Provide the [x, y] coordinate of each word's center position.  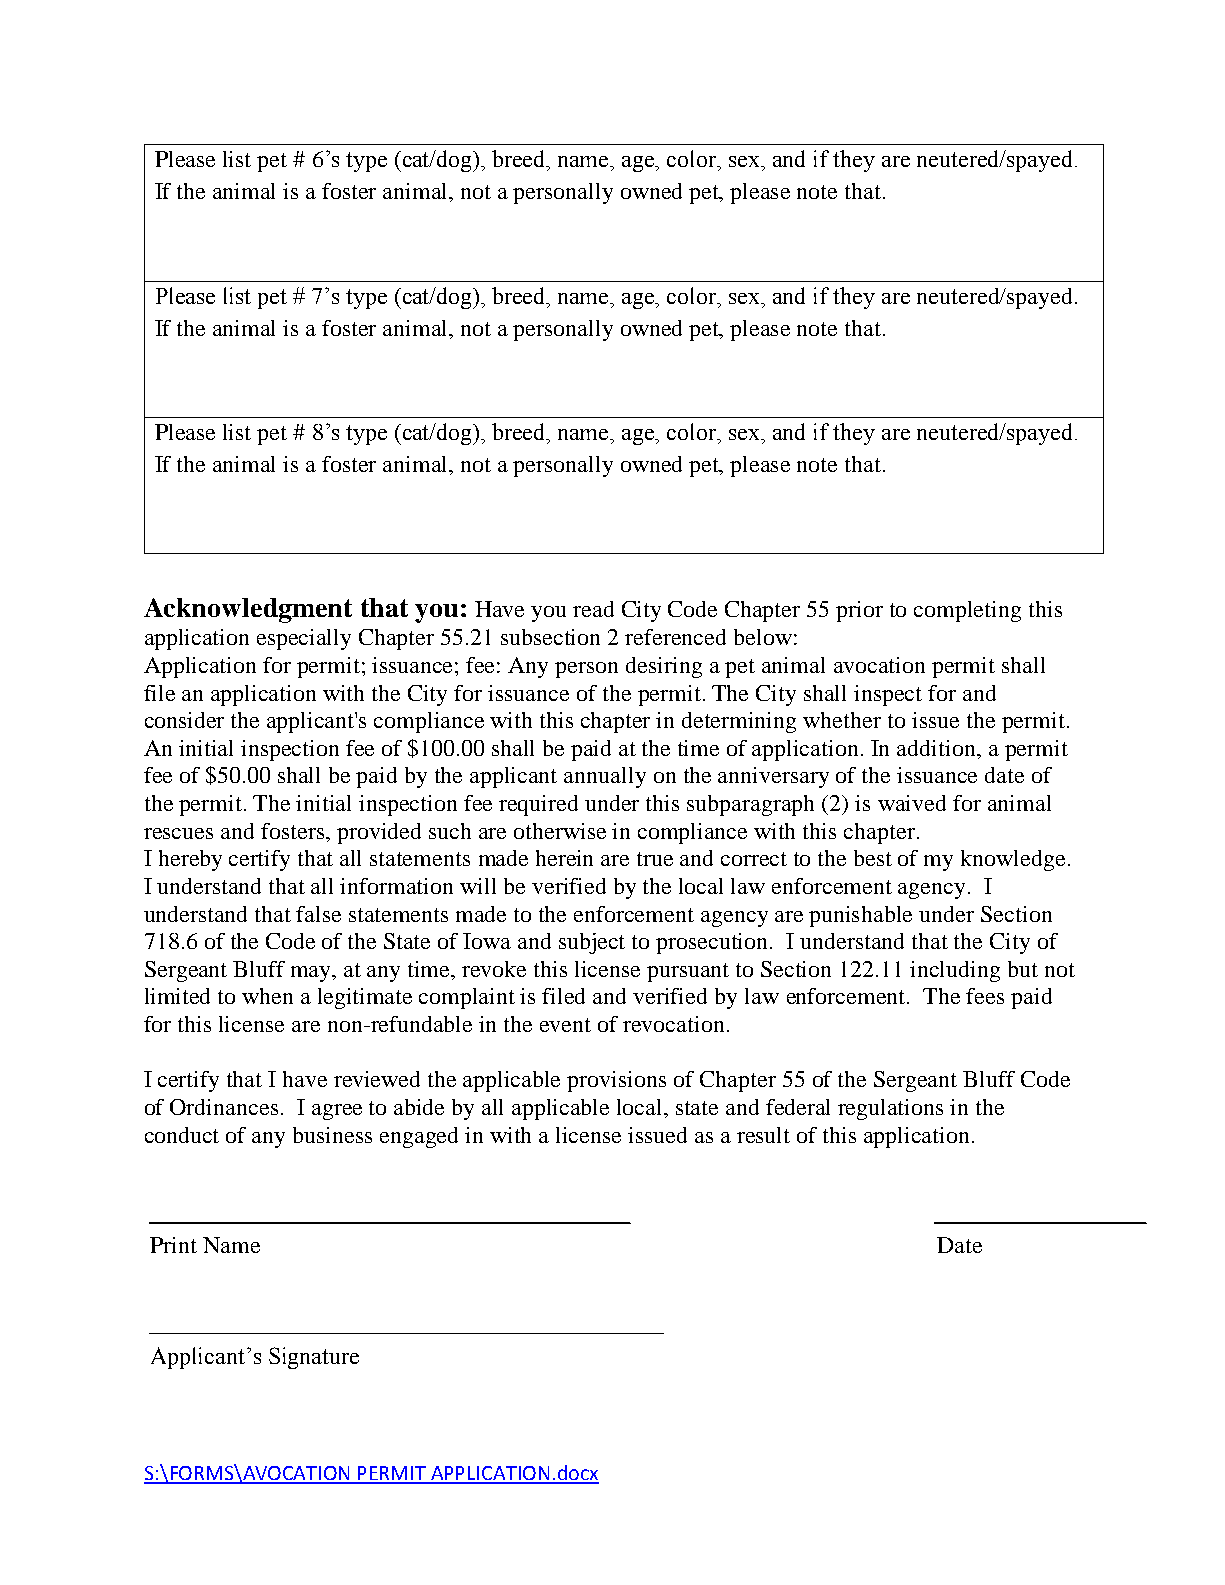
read [593, 609]
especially [304, 639]
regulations [890, 1109]
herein [564, 858]
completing [967, 611]
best [873, 858]
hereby [190, 860]
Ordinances [224, 1107]
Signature [314, 1358]
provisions [616, 1081]
